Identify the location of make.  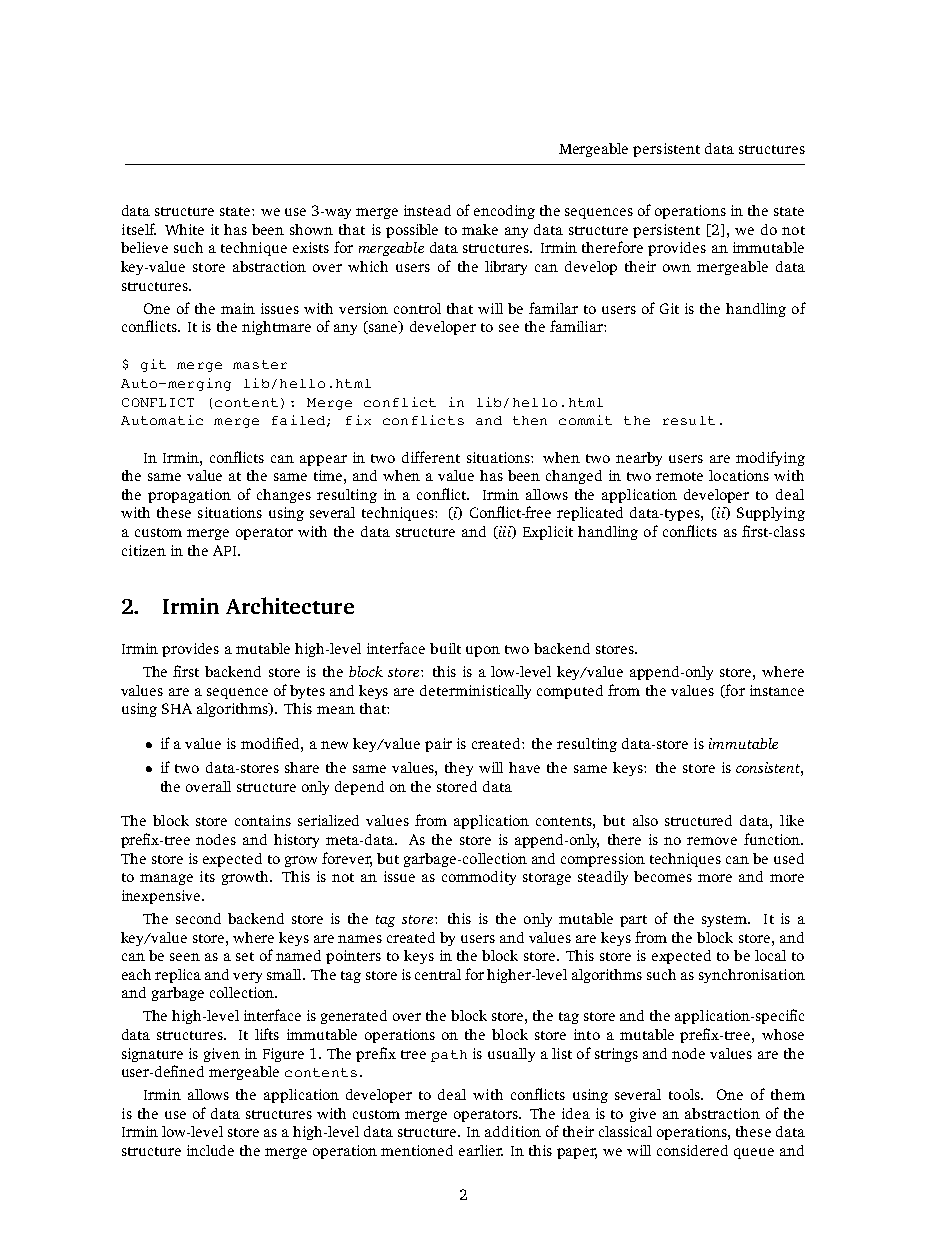
(480, 229).
